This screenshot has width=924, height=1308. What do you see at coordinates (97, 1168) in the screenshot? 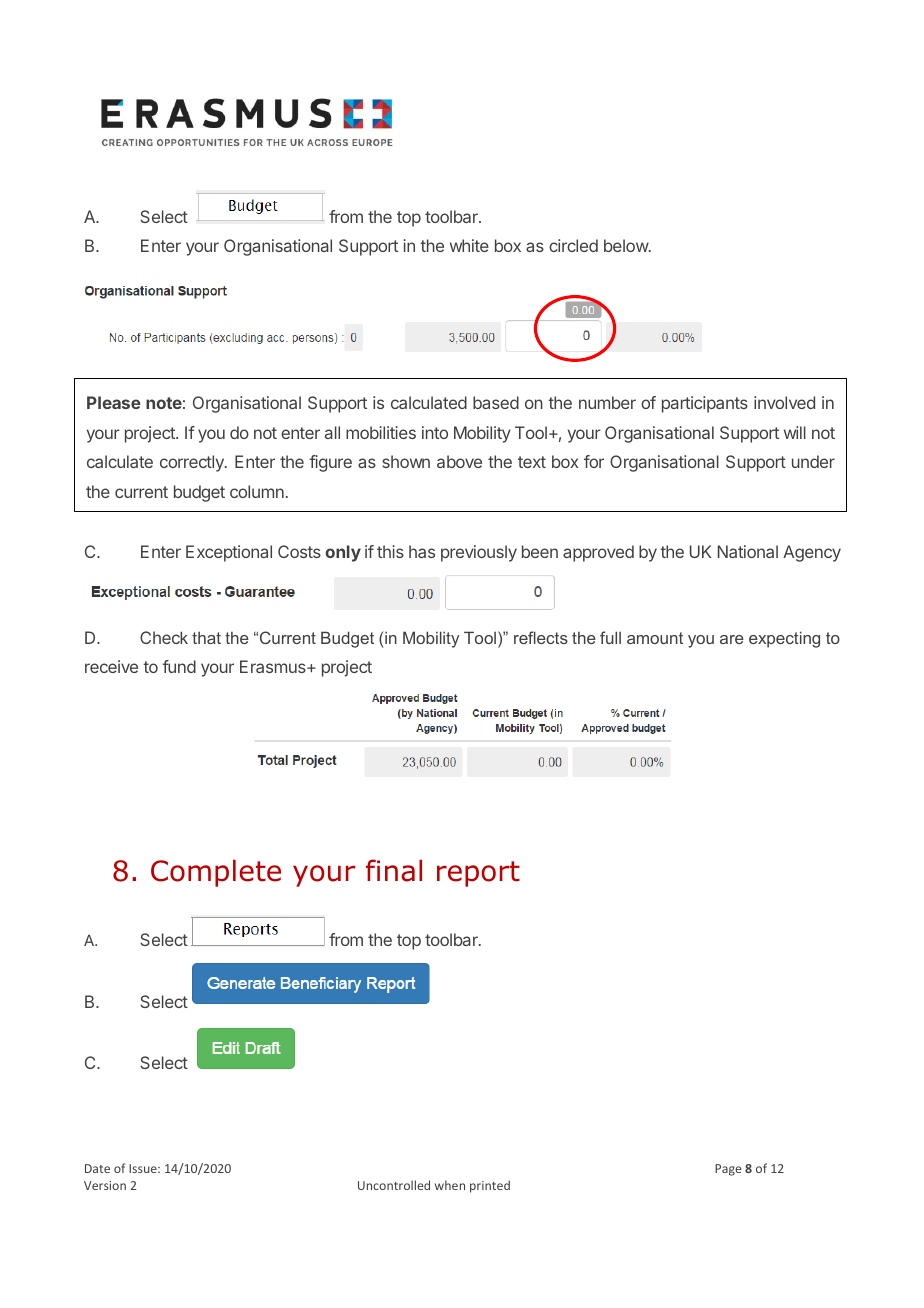
I see `Date` at bounding box center [97, 1168].
